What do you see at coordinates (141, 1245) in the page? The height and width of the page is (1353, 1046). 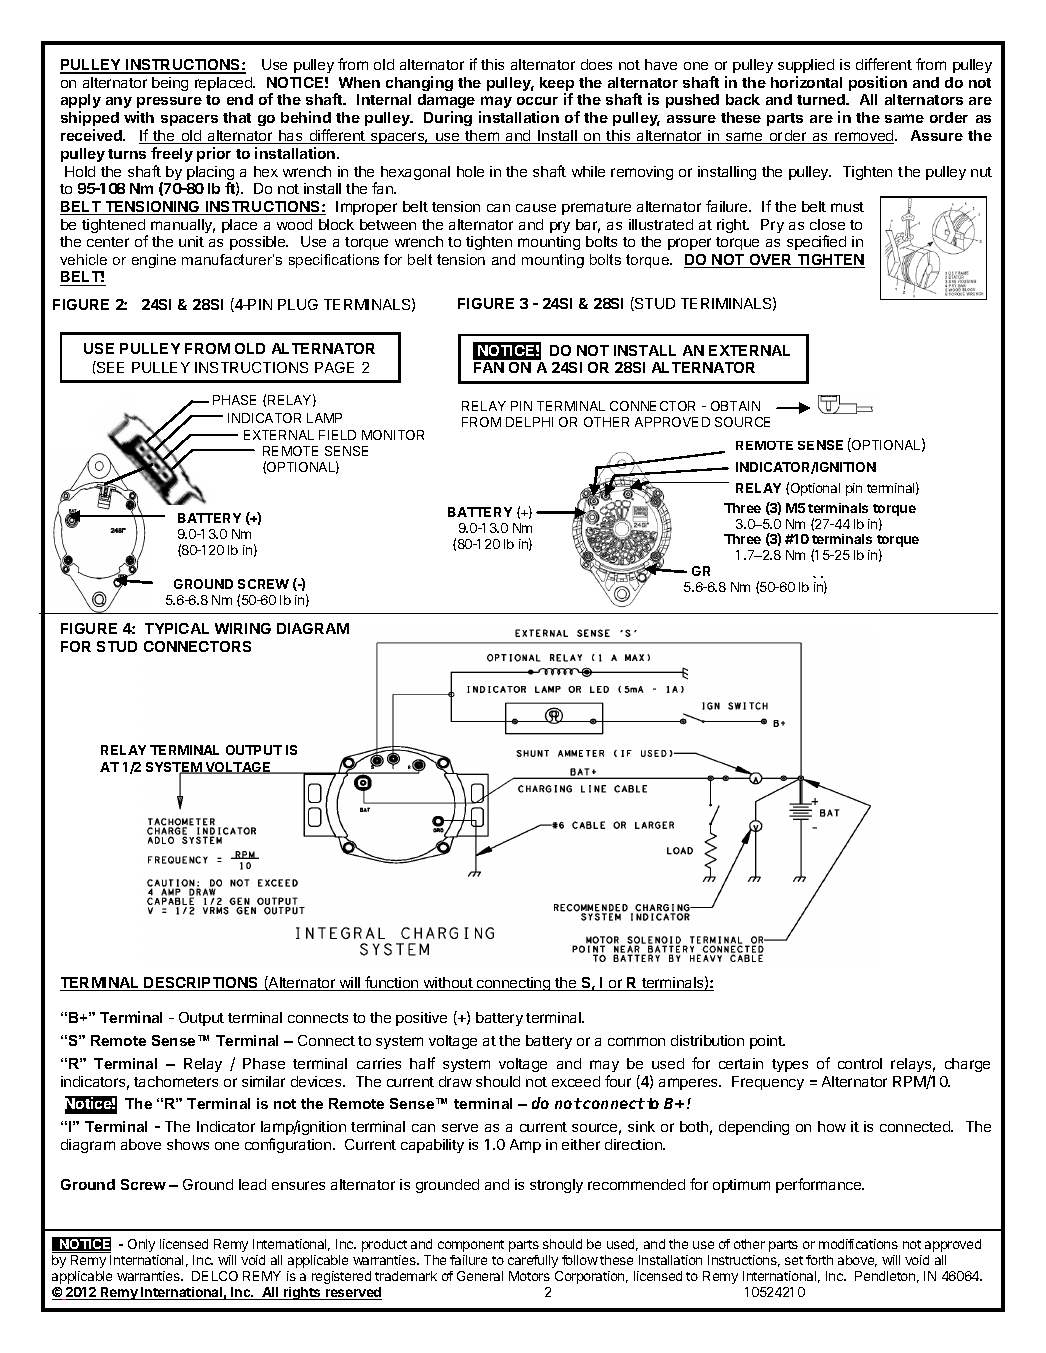 I see `Only` at bounding box center [141, 1245].
